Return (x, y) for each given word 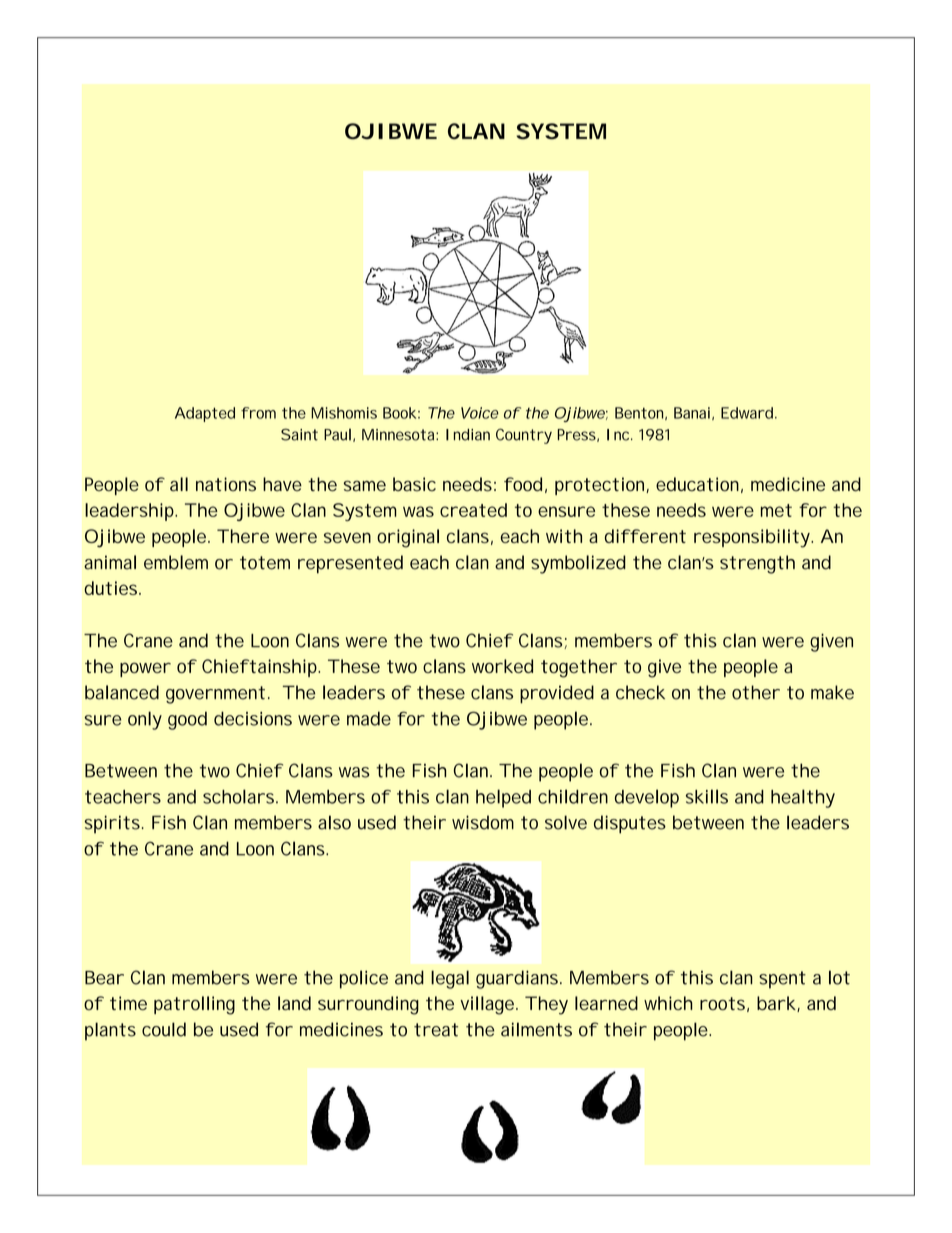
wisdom (483, 822)
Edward (747, 413)
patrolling (194, 1005)
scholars (240, 796)
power (145, 669)
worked (502, 666)
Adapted (205, 414)
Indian (468, 435)
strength (757, 564)
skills (707, 796)
